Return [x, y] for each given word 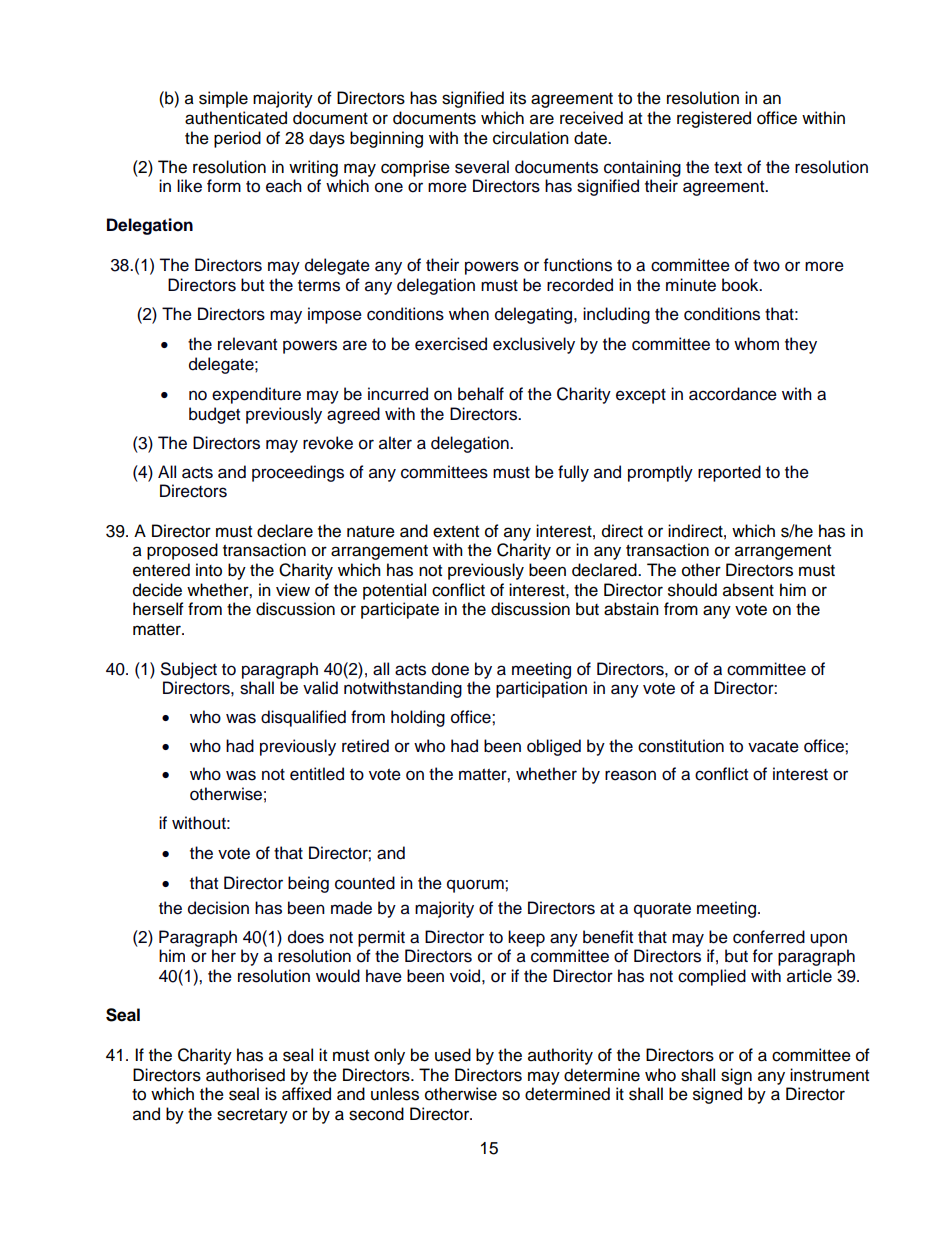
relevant [247, 344]
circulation [531, 138]
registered [714, 119]
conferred [769, 937]
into [209, 570]
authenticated [236, 118]
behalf [481, 394]
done [450, 669]
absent [748, 590]
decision [218, 908]
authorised [245, 1075]
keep [526, 938]
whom [756, 344]
